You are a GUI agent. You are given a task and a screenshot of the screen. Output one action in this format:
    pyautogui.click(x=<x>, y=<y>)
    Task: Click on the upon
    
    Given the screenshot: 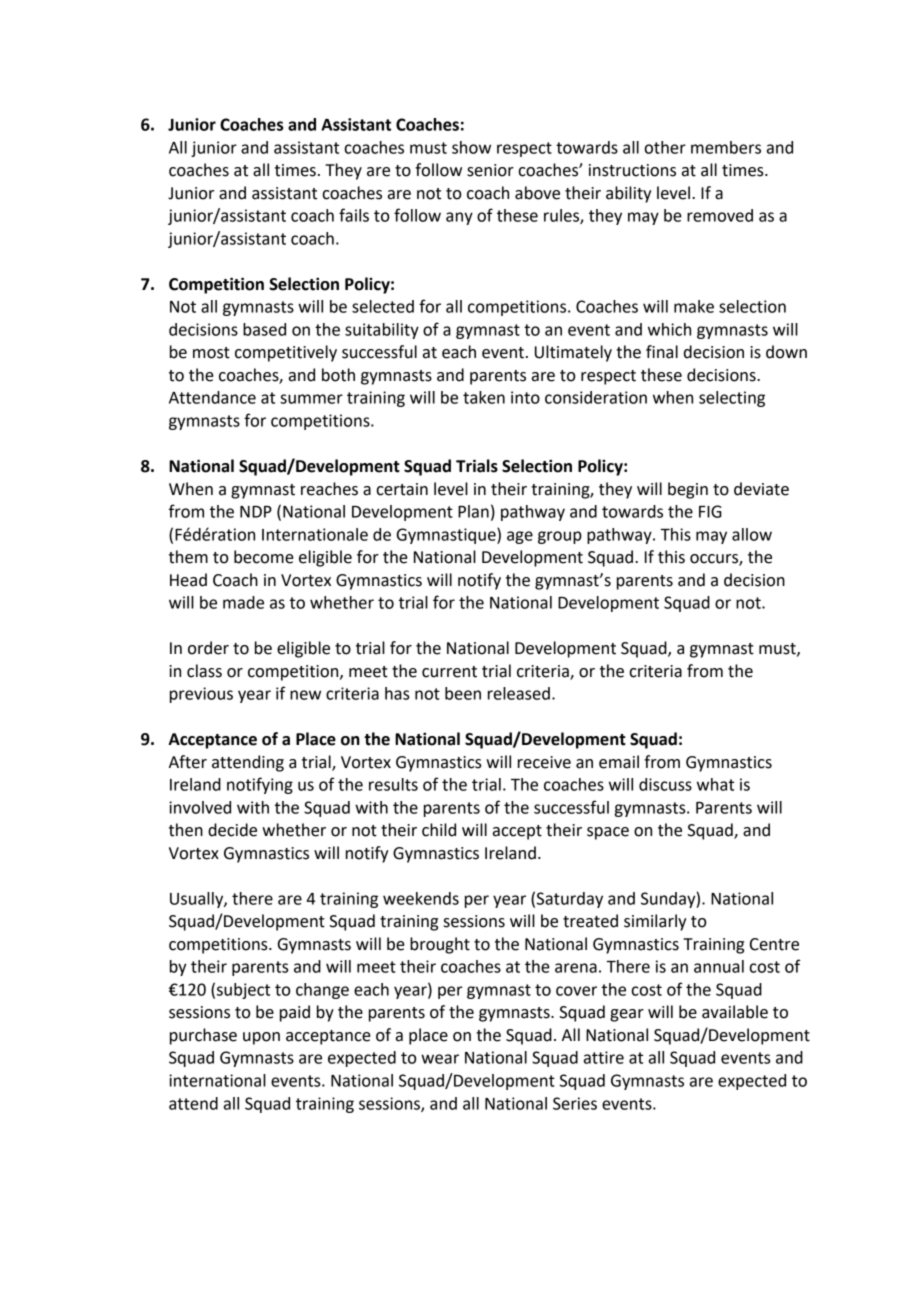 What is the action you would take?
    pyautogui.click(x=261, y=1038)
